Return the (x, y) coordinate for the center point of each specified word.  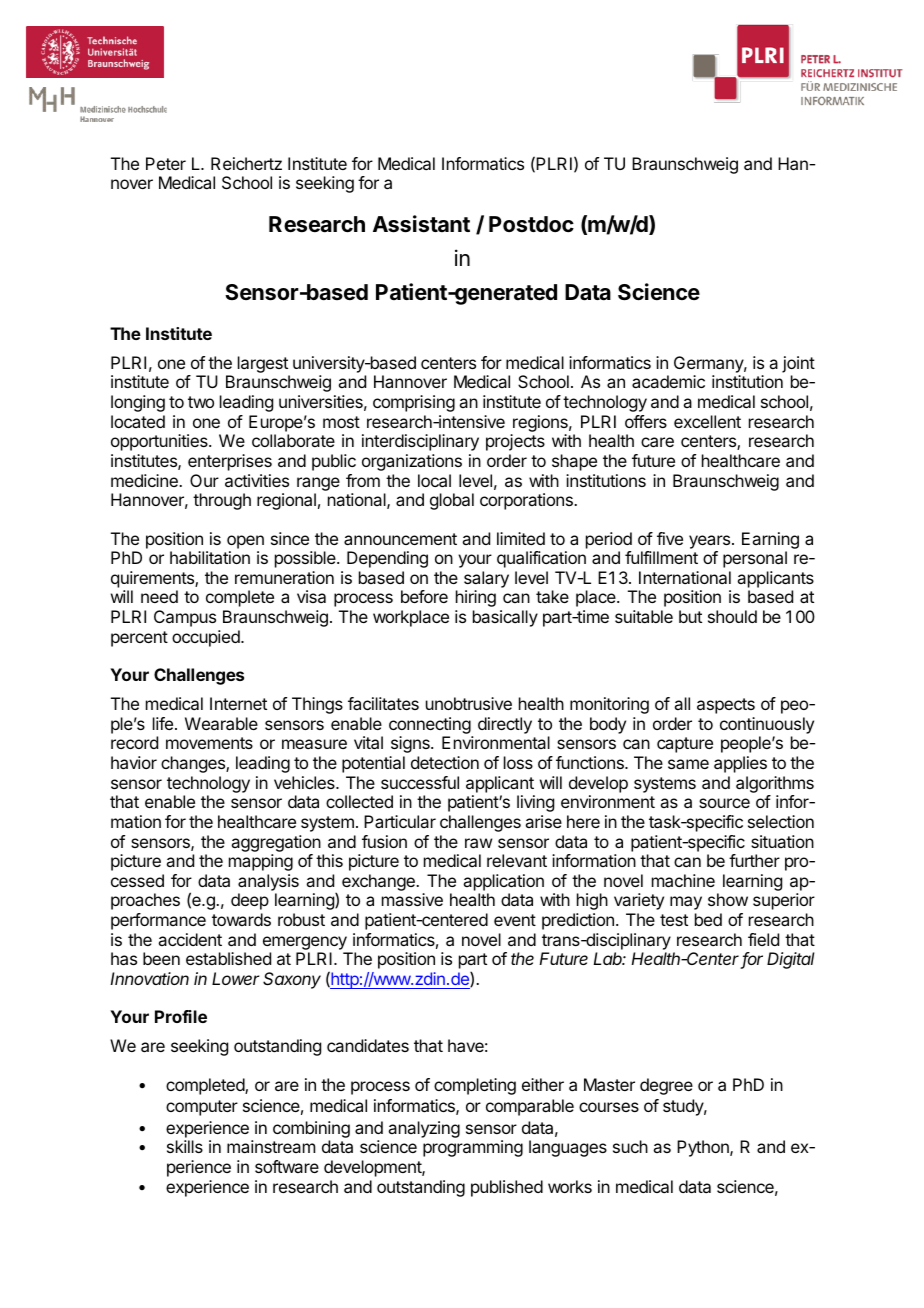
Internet (238, 703)
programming (473, 1148)
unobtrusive (469, 703)
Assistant (421, 224)
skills (185, 1146)
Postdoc (531, 224)
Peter (166, 163)
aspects (726, 706)
